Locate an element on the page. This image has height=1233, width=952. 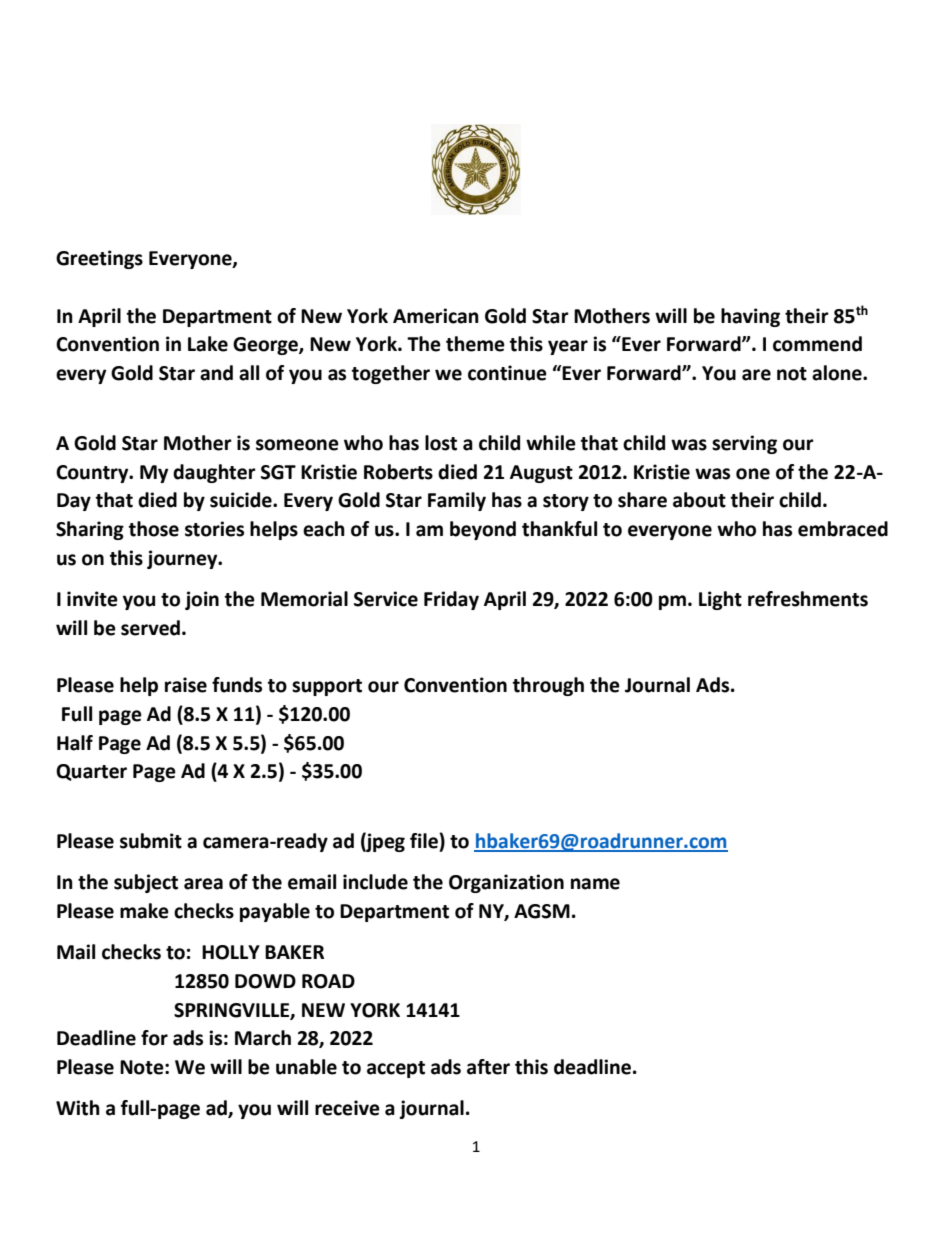
Organization is located at coordinates (506, 883).
